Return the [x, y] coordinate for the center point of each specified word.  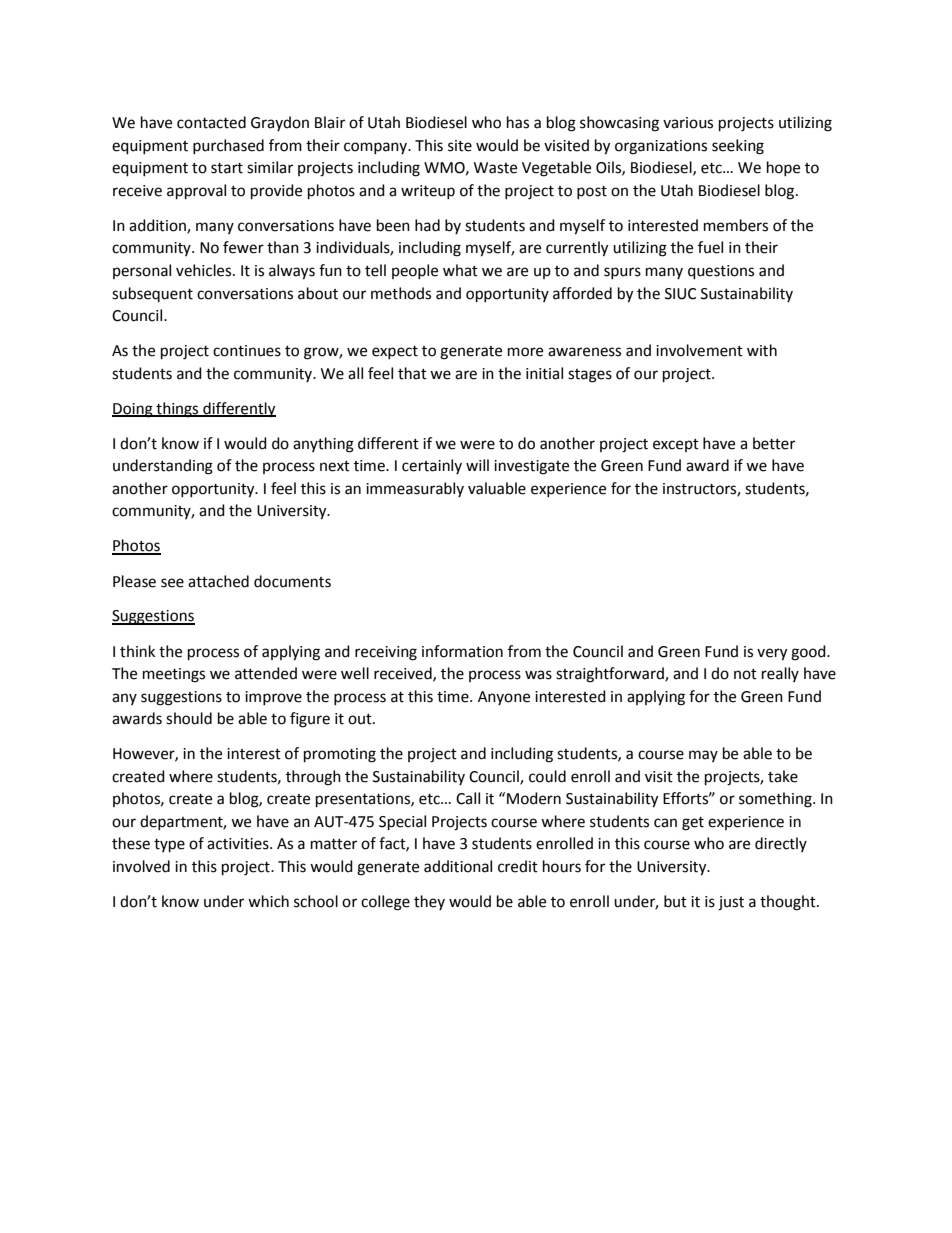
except [676, 445]
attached [218, 581]
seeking [738, 147]
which [268, 901]
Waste [495, 168]
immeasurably [415, 489]
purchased [228, 146]
